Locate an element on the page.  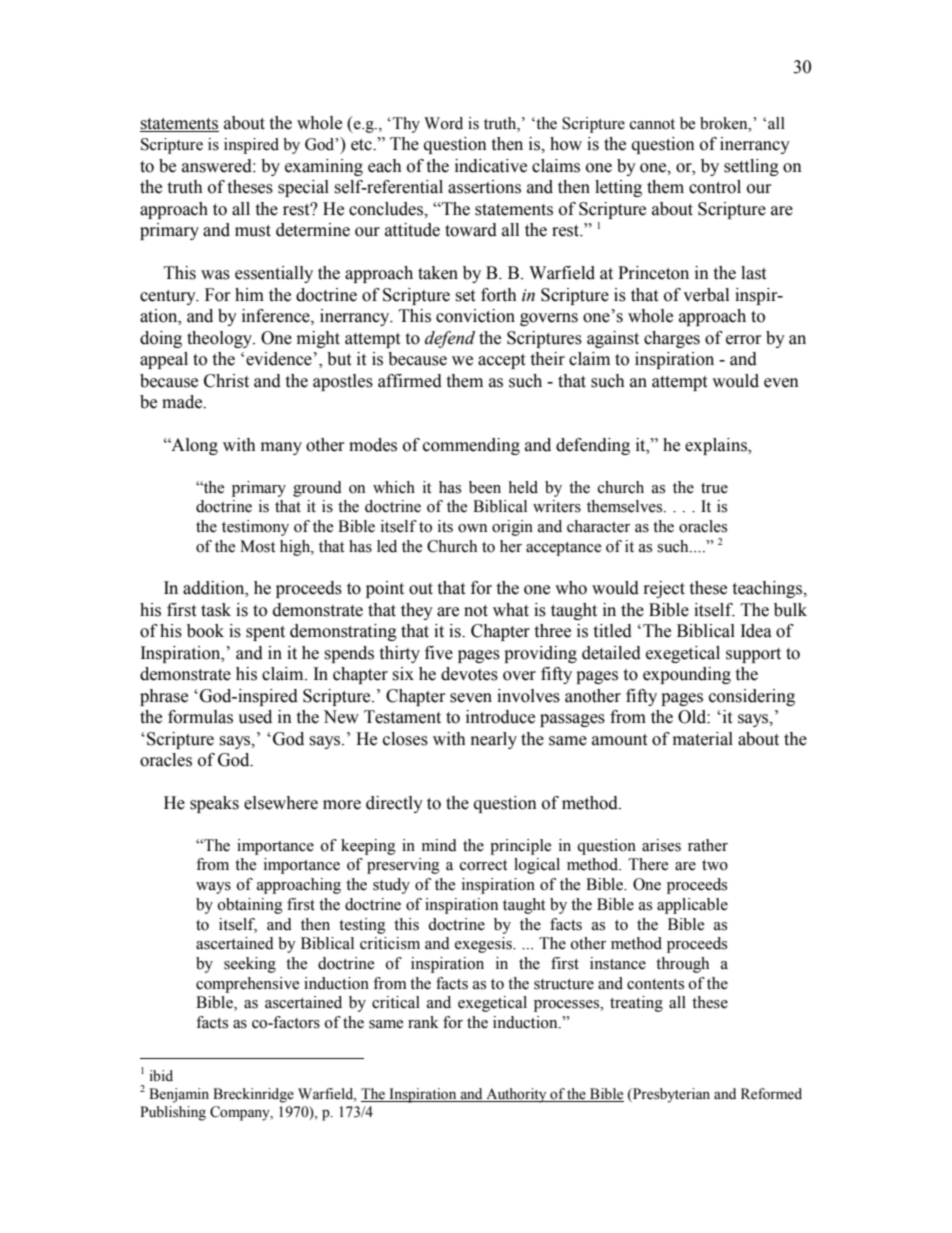
Presbyterian is located at coordinates (670, 1095).
